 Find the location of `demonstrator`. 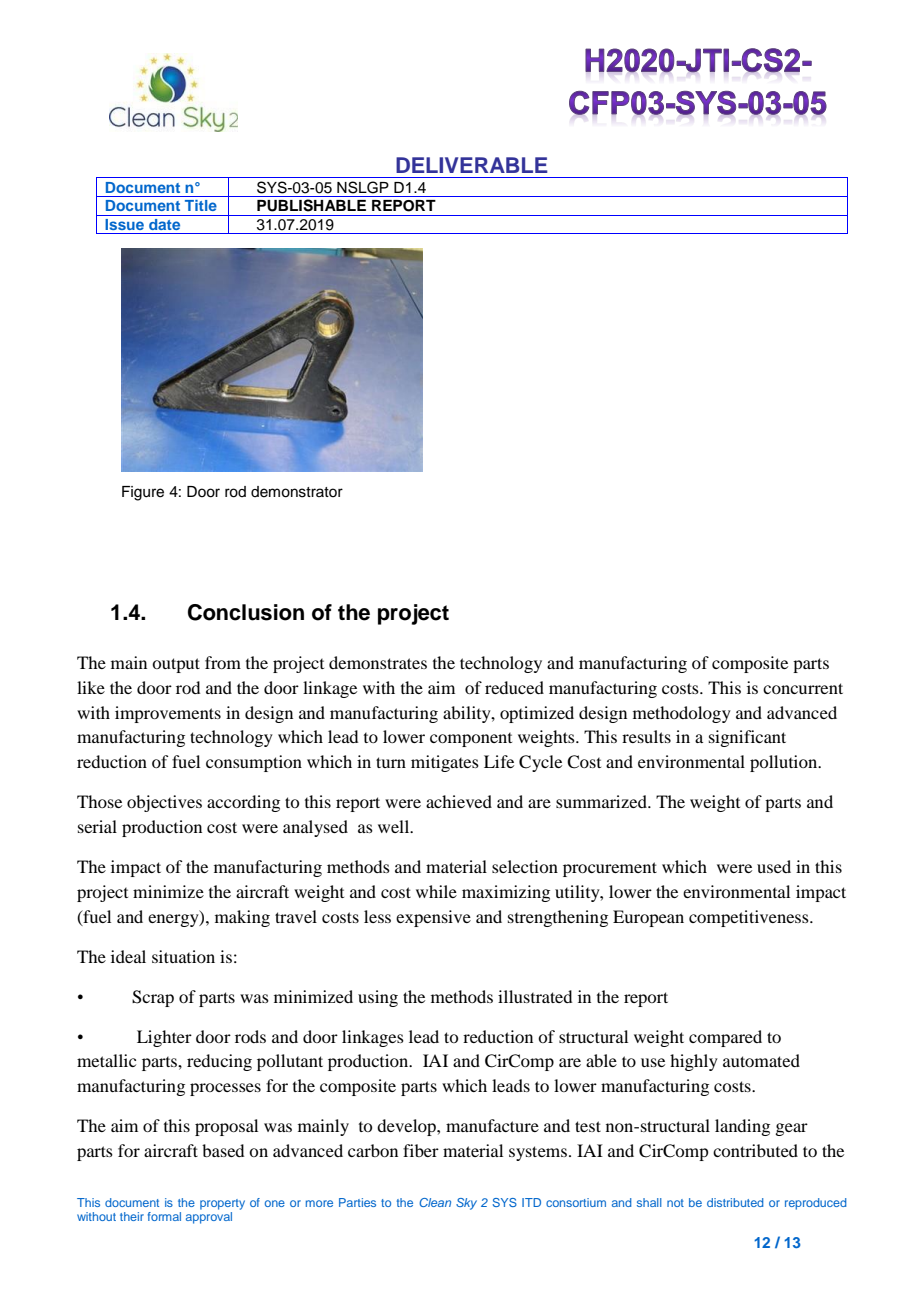

demonstrator is located at coordinates (297, 492).
